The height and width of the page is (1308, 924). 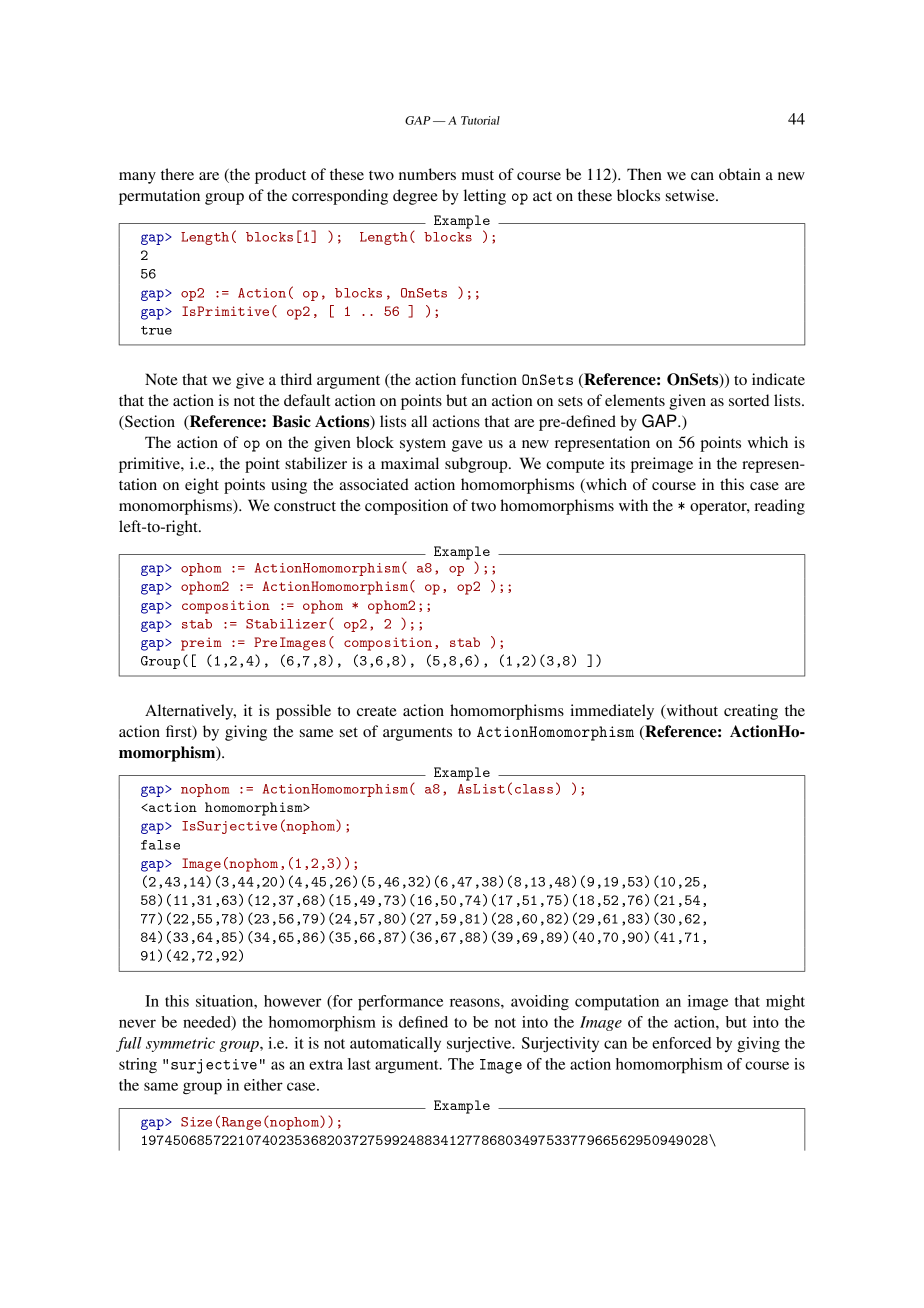 I want to click on sorted, so click(x=749, y=400).
